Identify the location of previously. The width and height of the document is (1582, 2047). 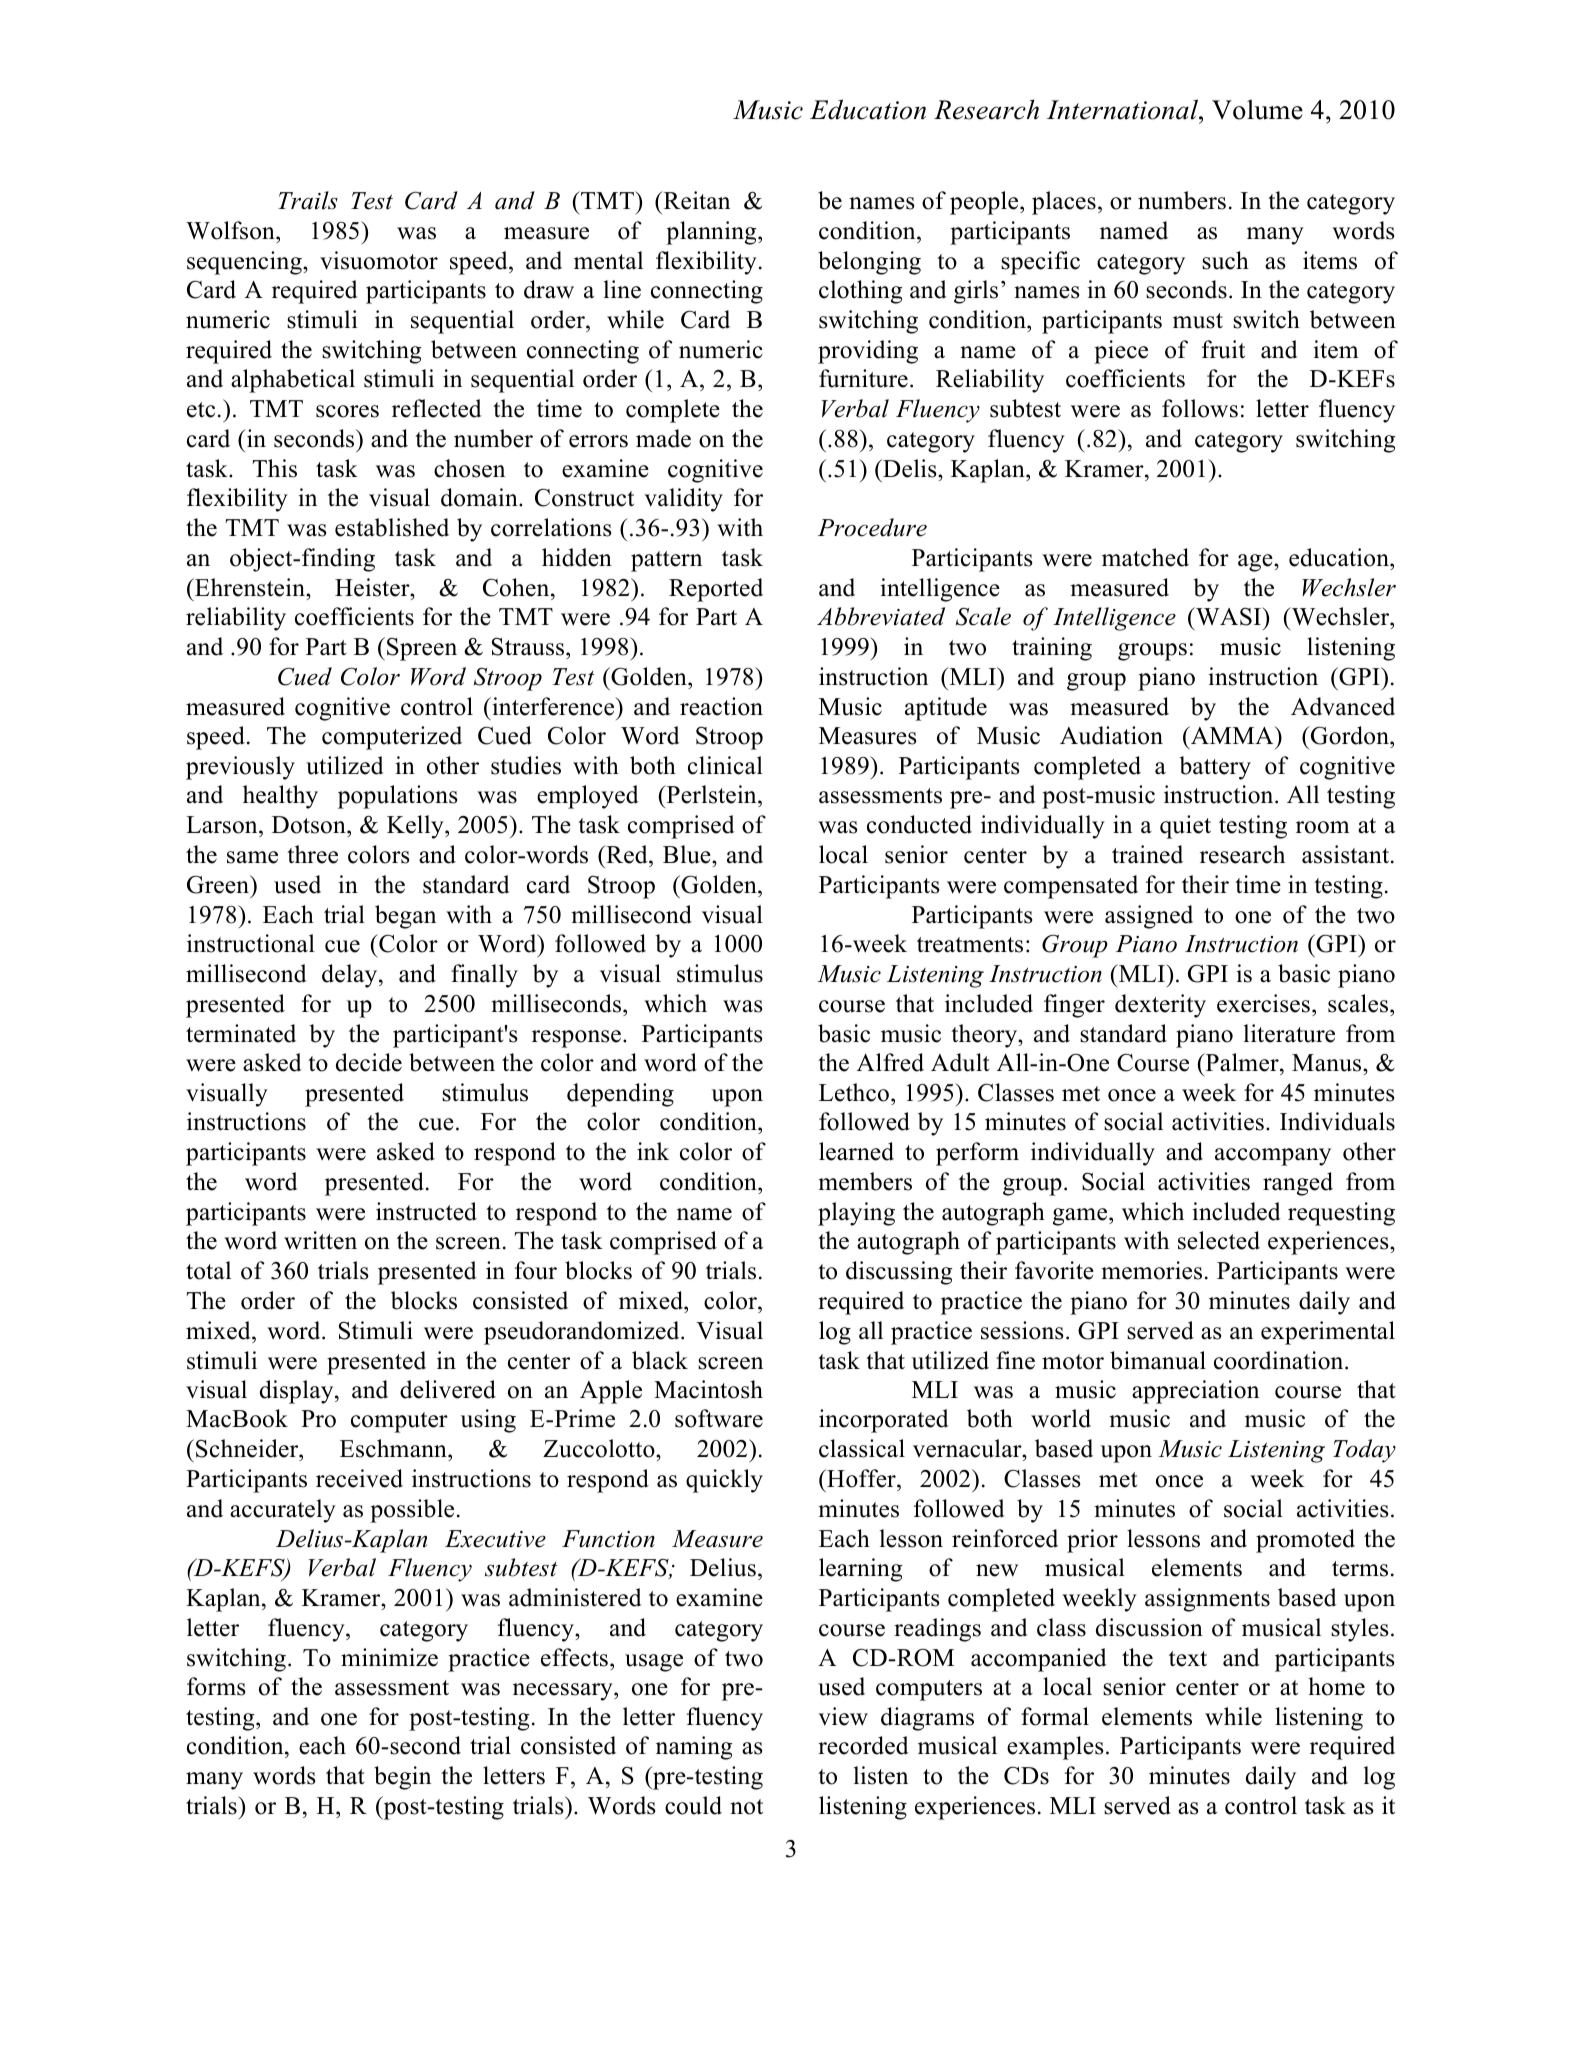
(240, 768).
